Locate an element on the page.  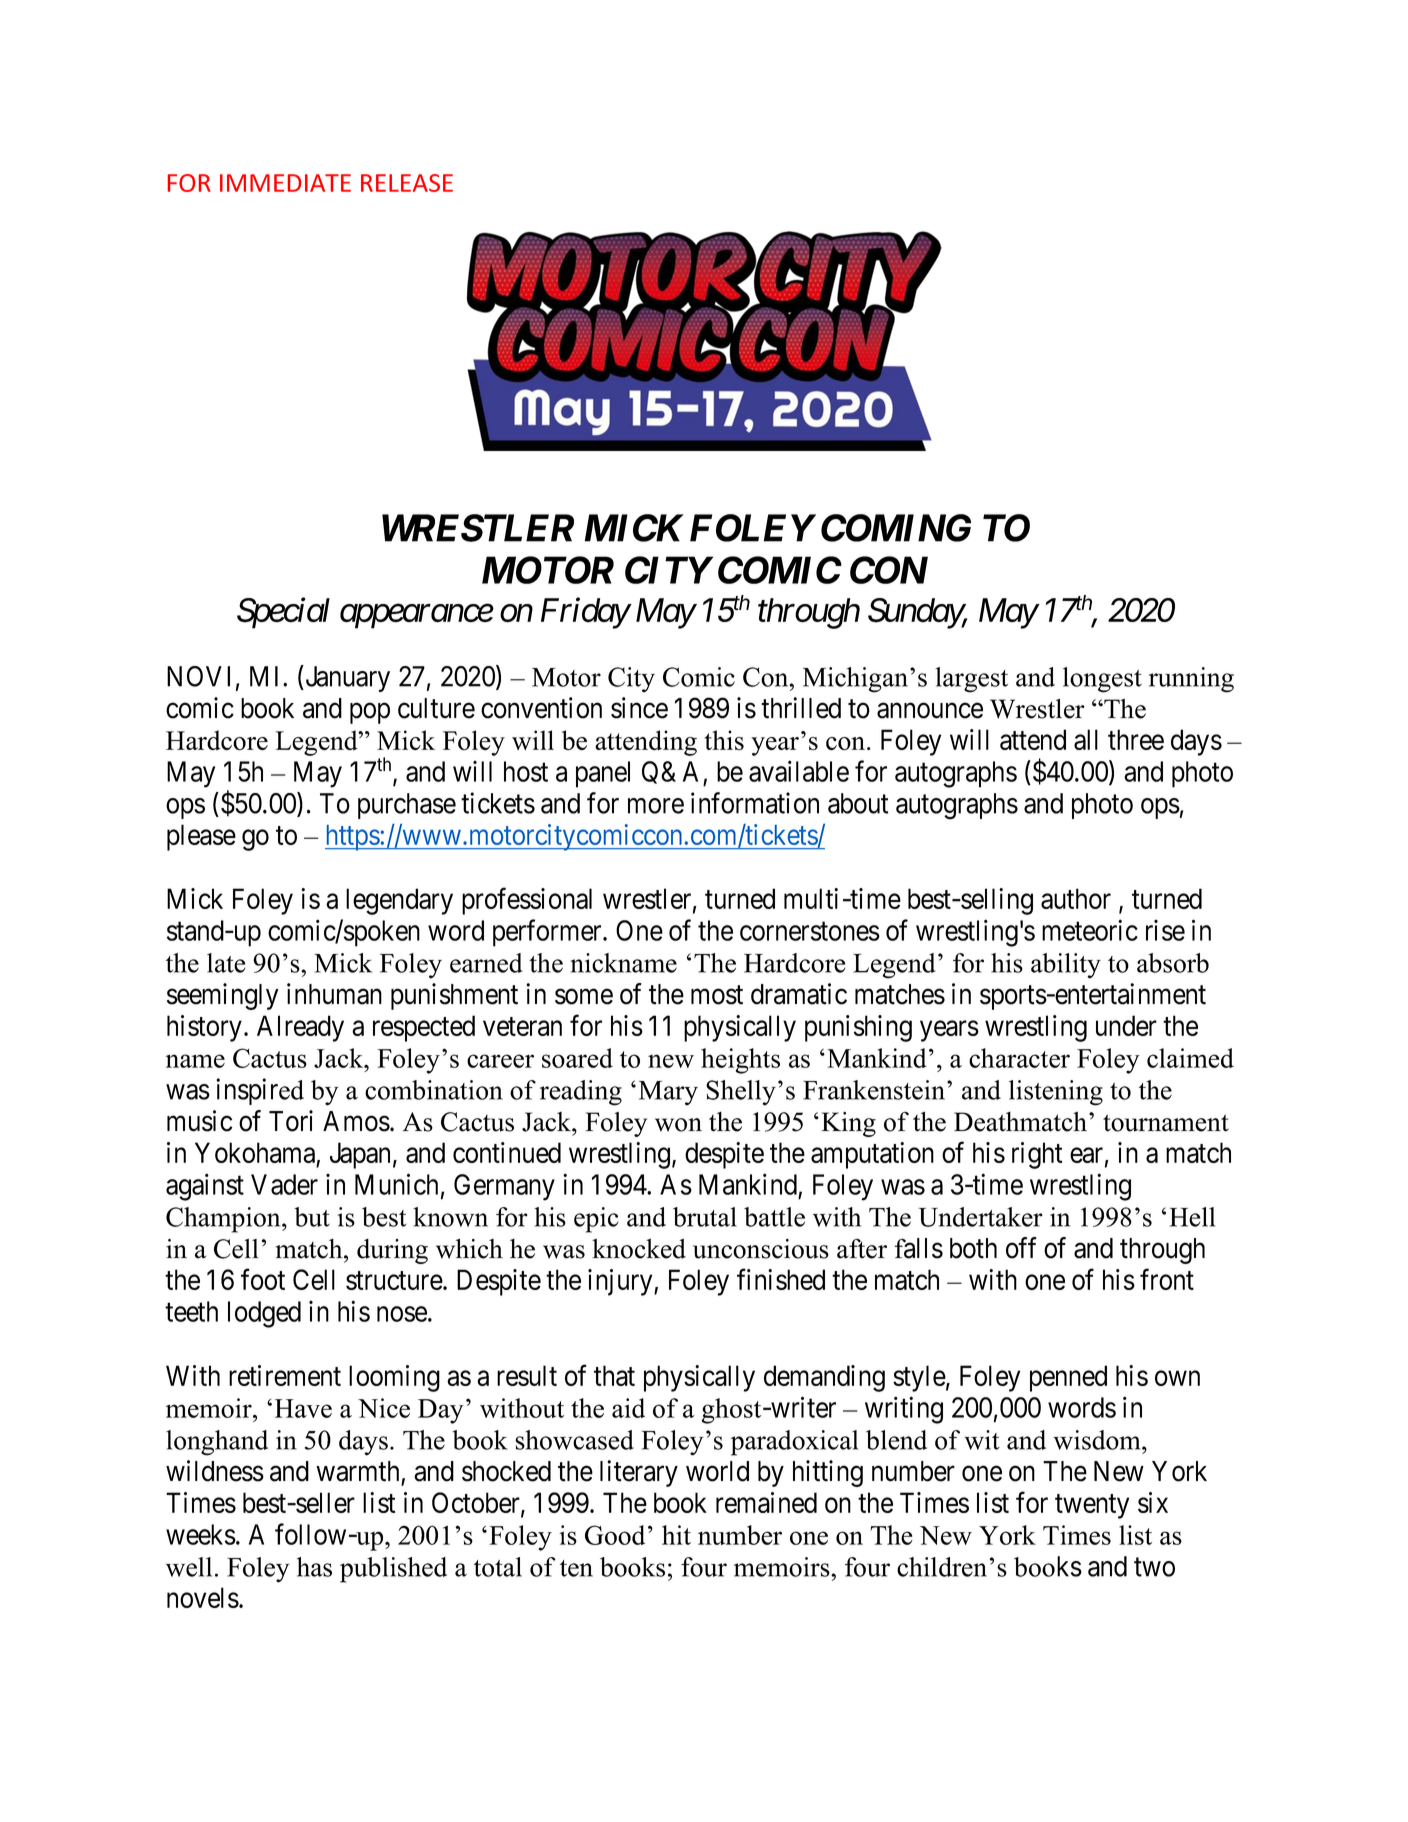
off is located at coordinates (1021, 1248).
